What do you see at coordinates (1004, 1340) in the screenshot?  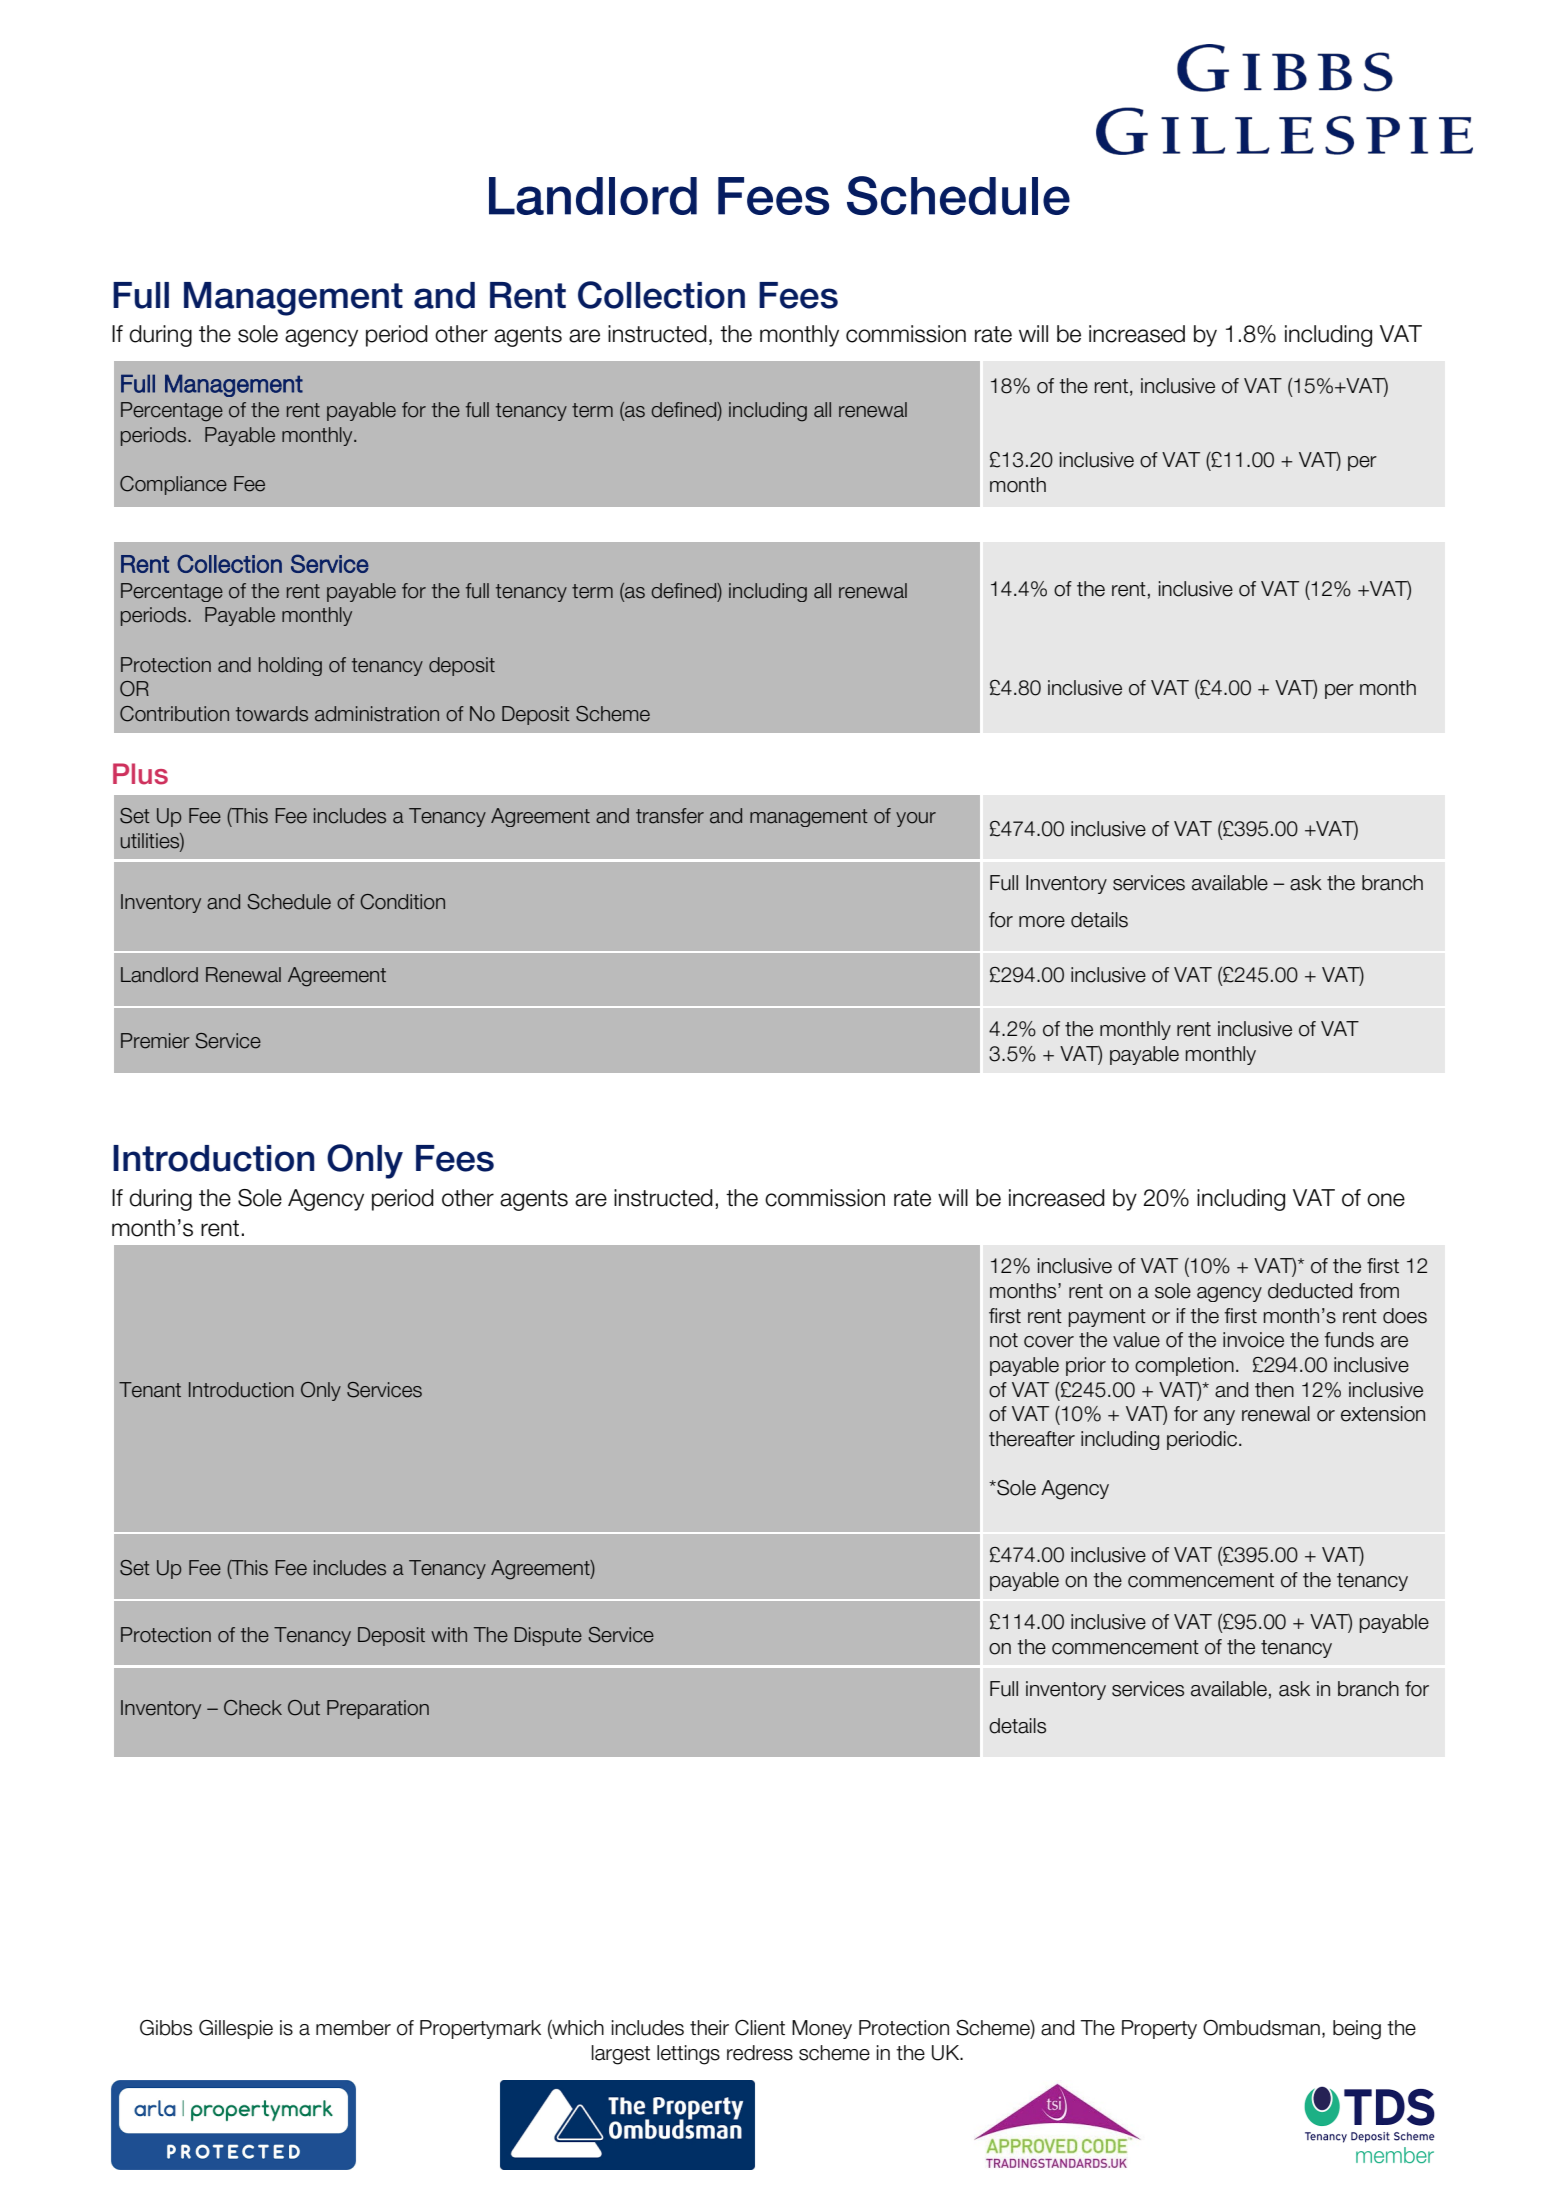 I see `not` at bounding box center [1004, 1340].
